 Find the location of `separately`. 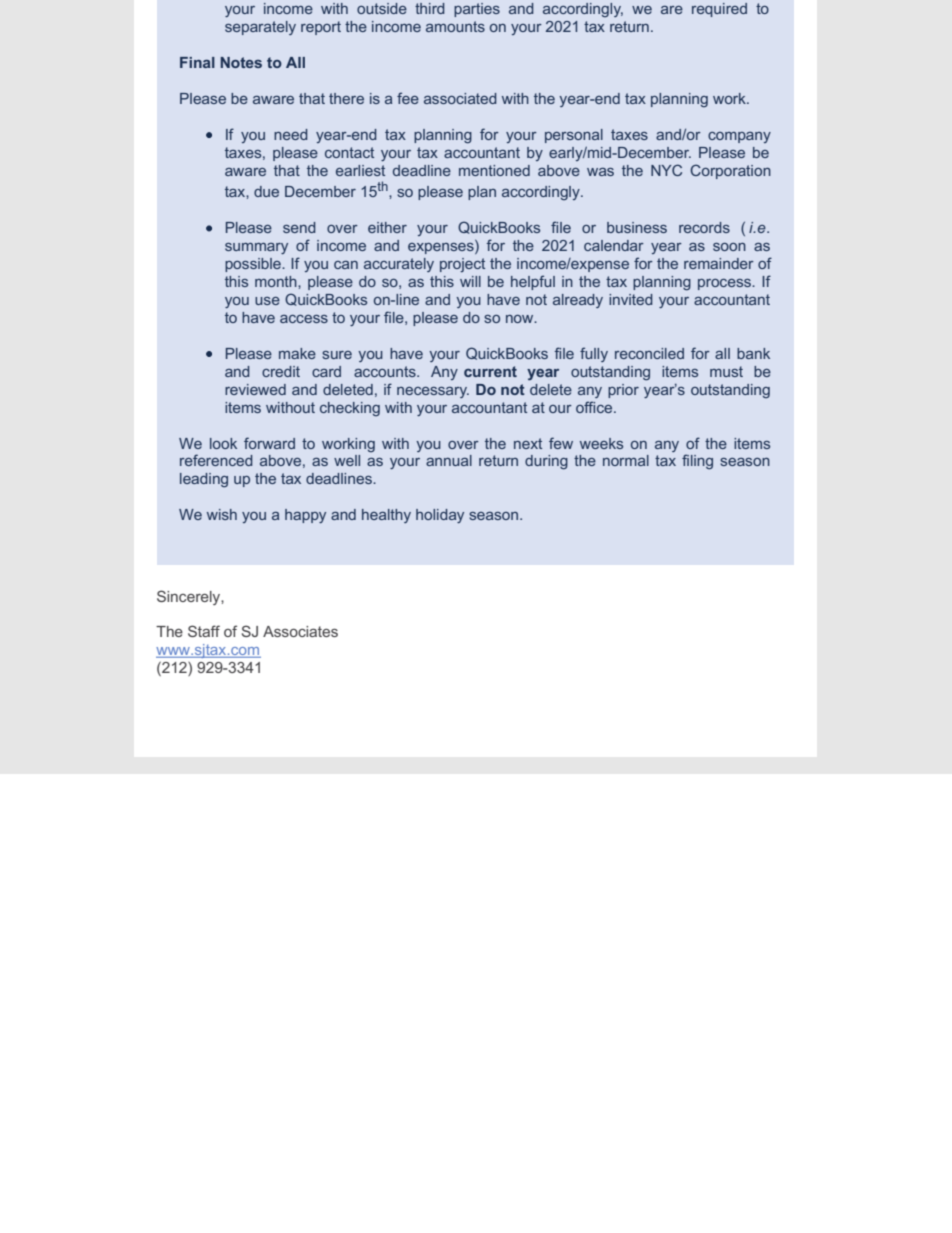

separately is located at coordinates (260, 28).
